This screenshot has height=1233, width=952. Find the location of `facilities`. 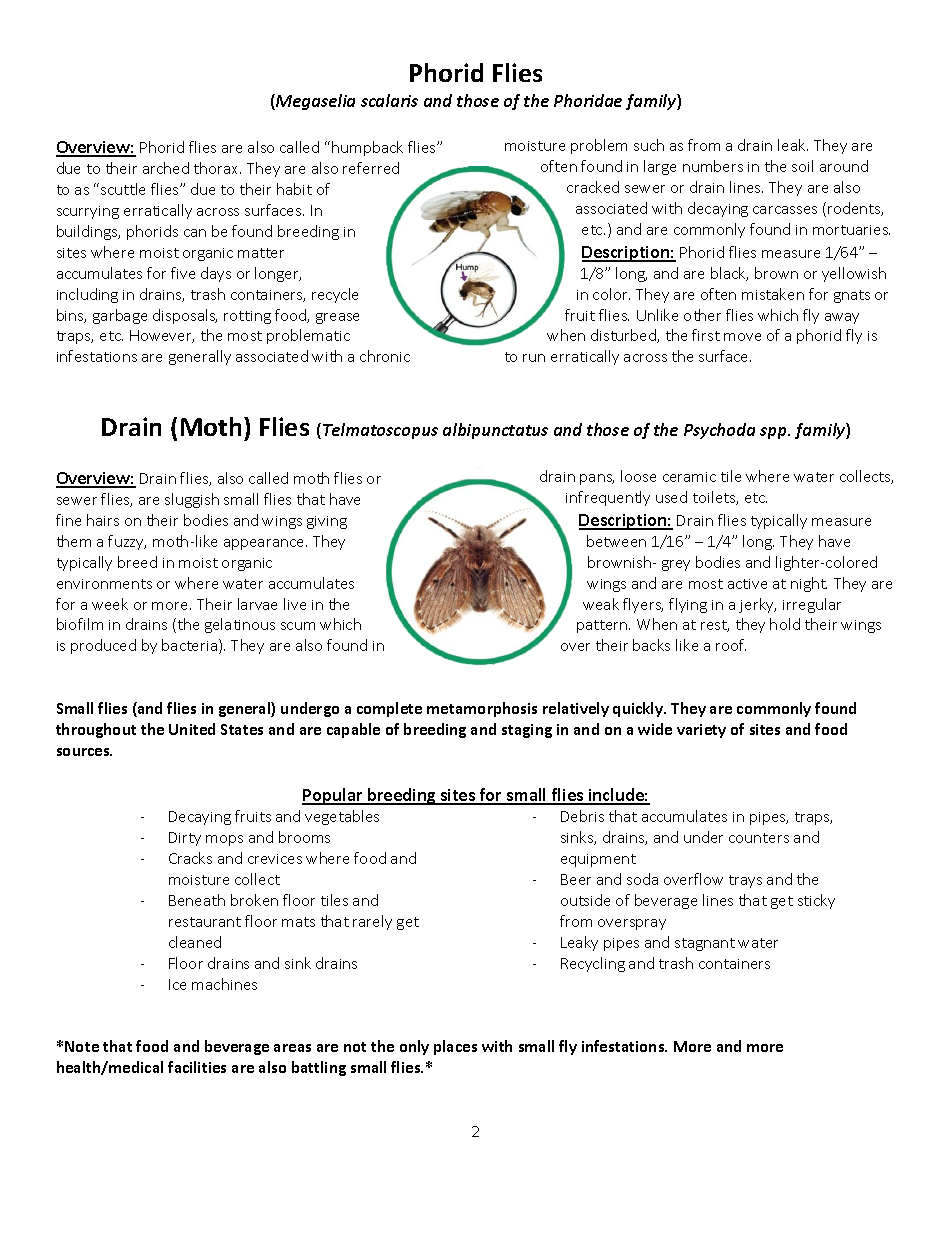

facilities is located at coordinates (197, 1067).
